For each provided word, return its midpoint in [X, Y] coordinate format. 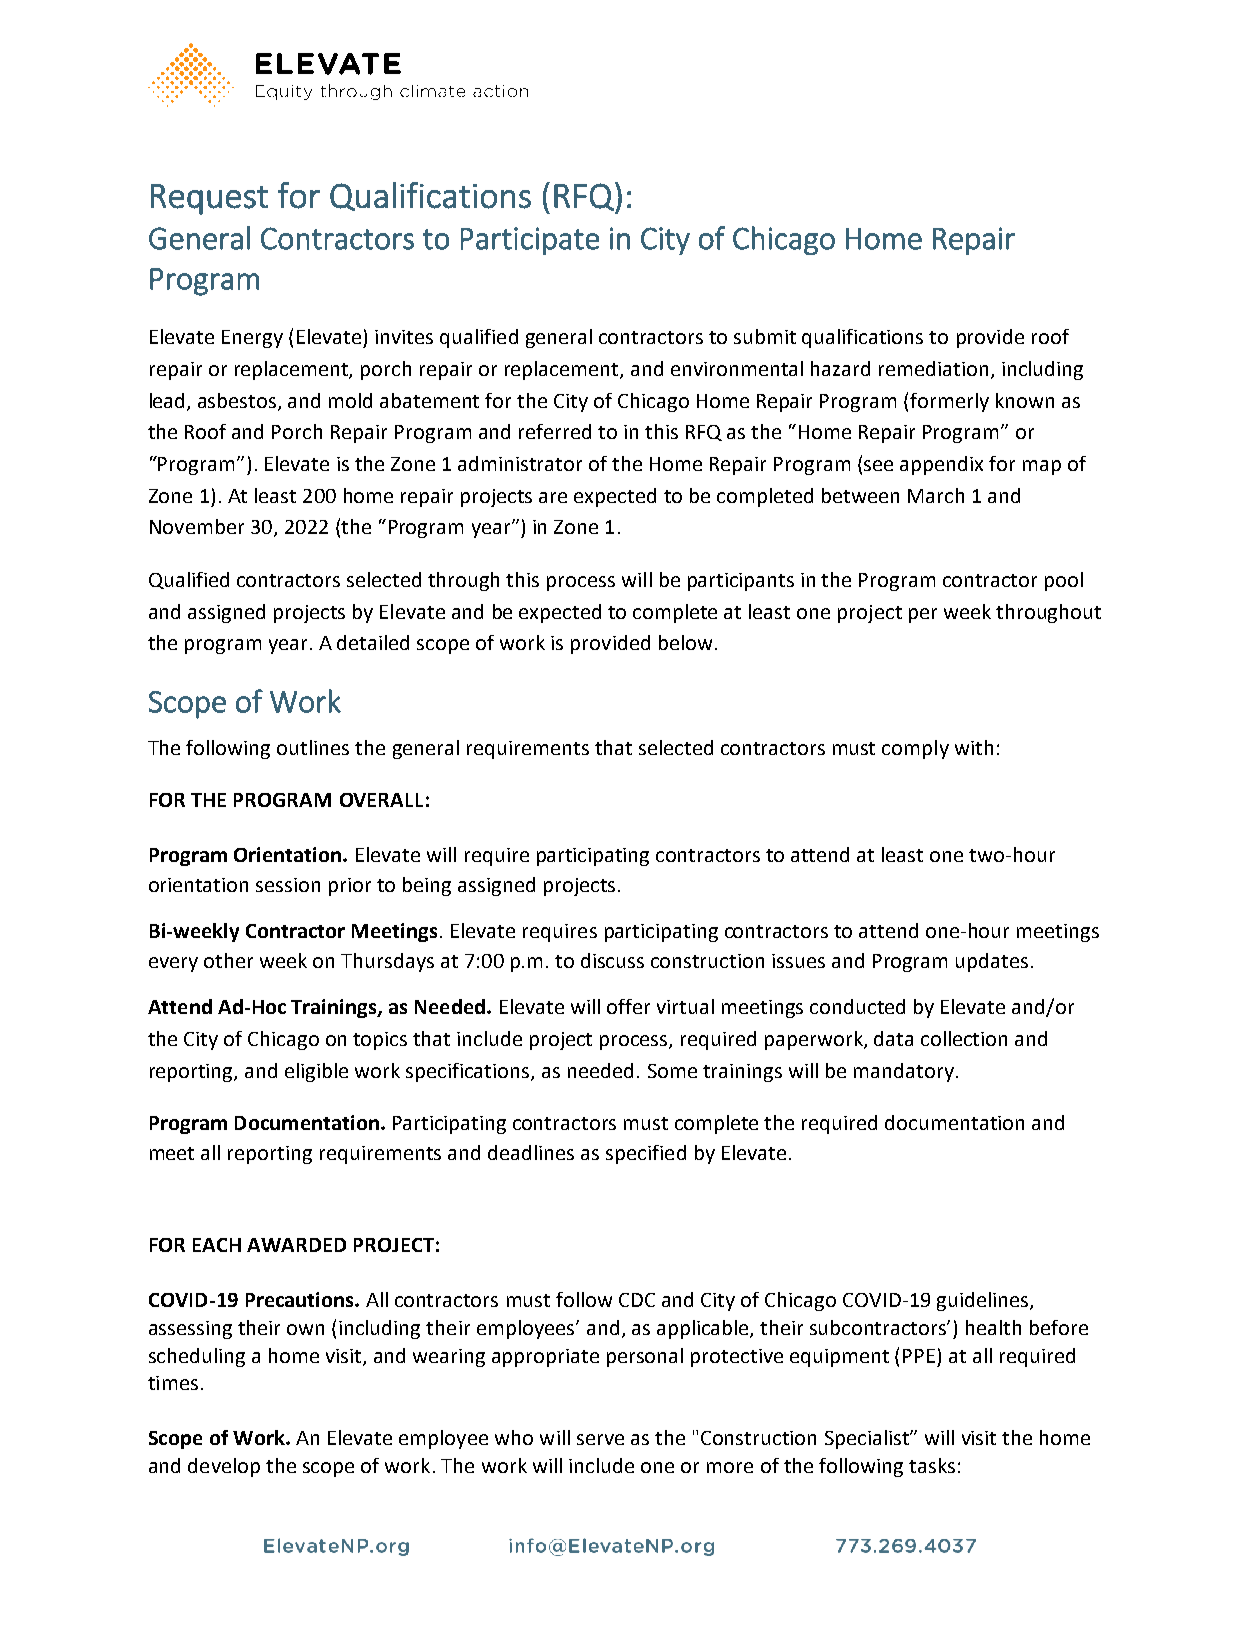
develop [224, 1467]
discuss [612, 960]
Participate [530, 241]
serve [600, 1439]
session [288, 885]
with [974, 747]
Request [209, 199]
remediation [933, 368]
